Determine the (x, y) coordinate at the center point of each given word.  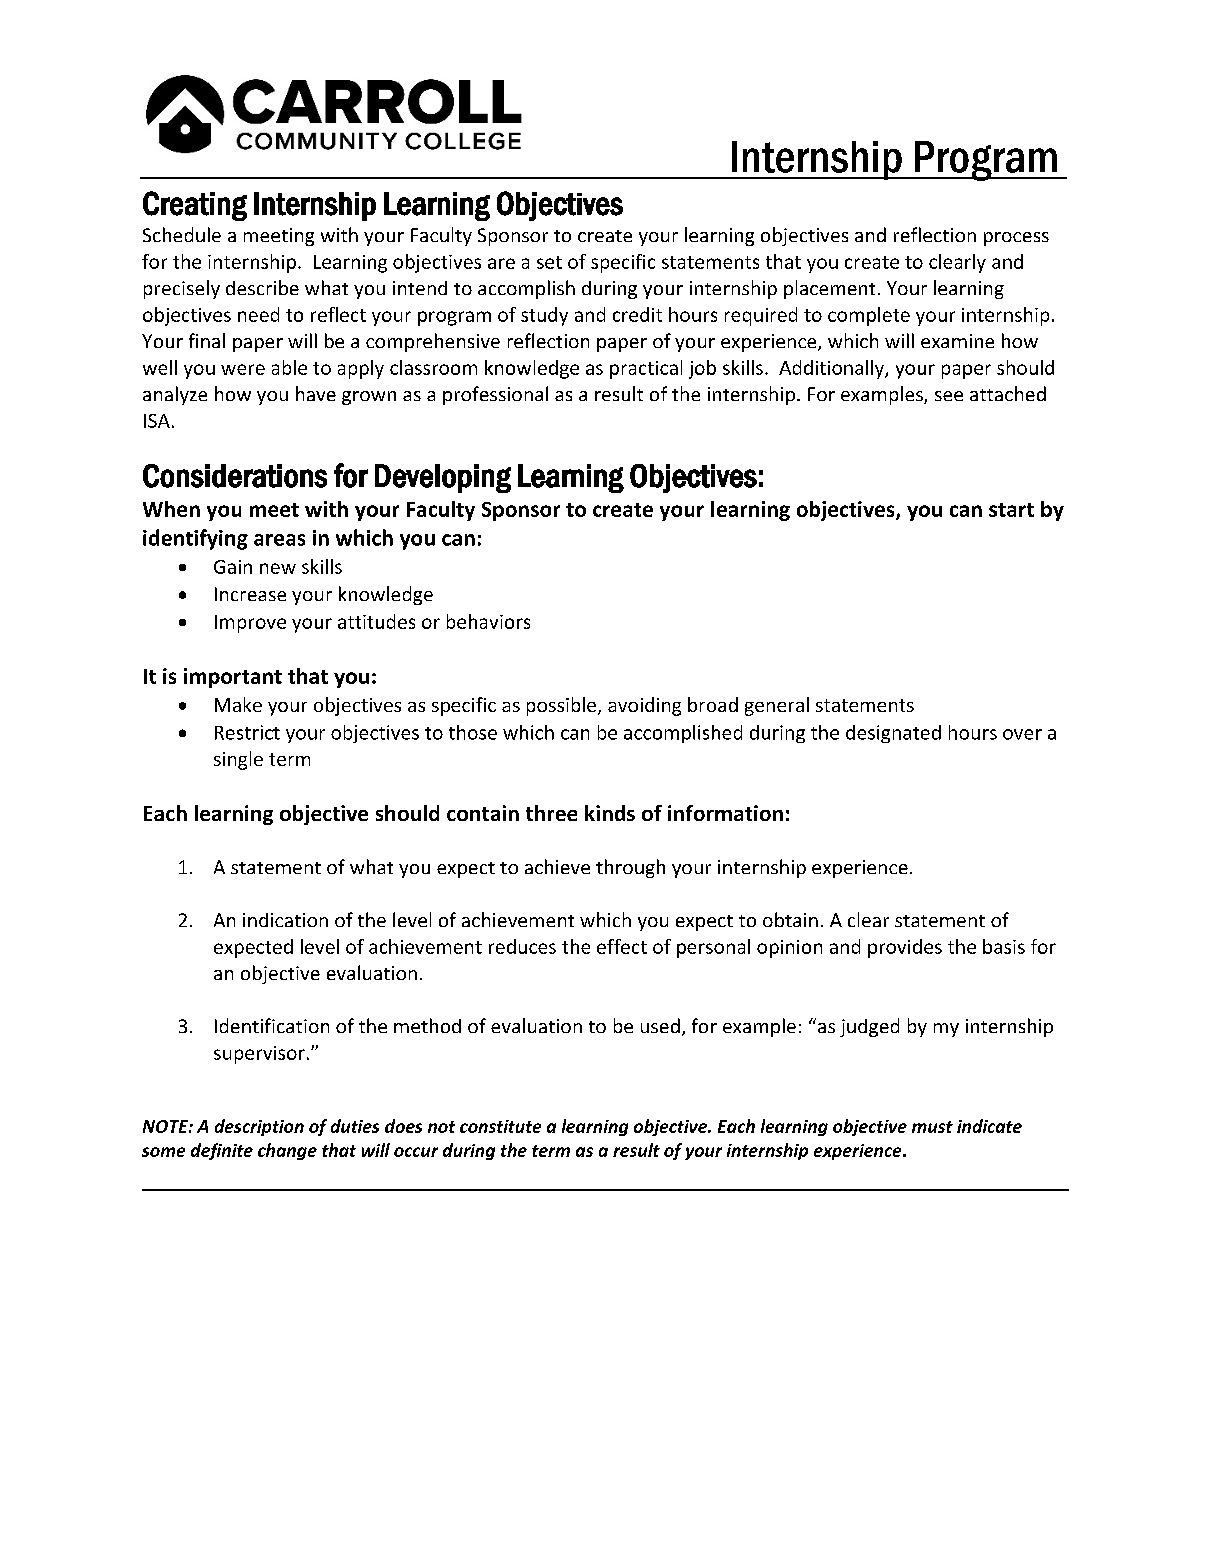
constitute (500, 1126)
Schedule (182, 234)
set (549, 262)
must (932, 1127)
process (1016, 239)
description (259, 1127)
